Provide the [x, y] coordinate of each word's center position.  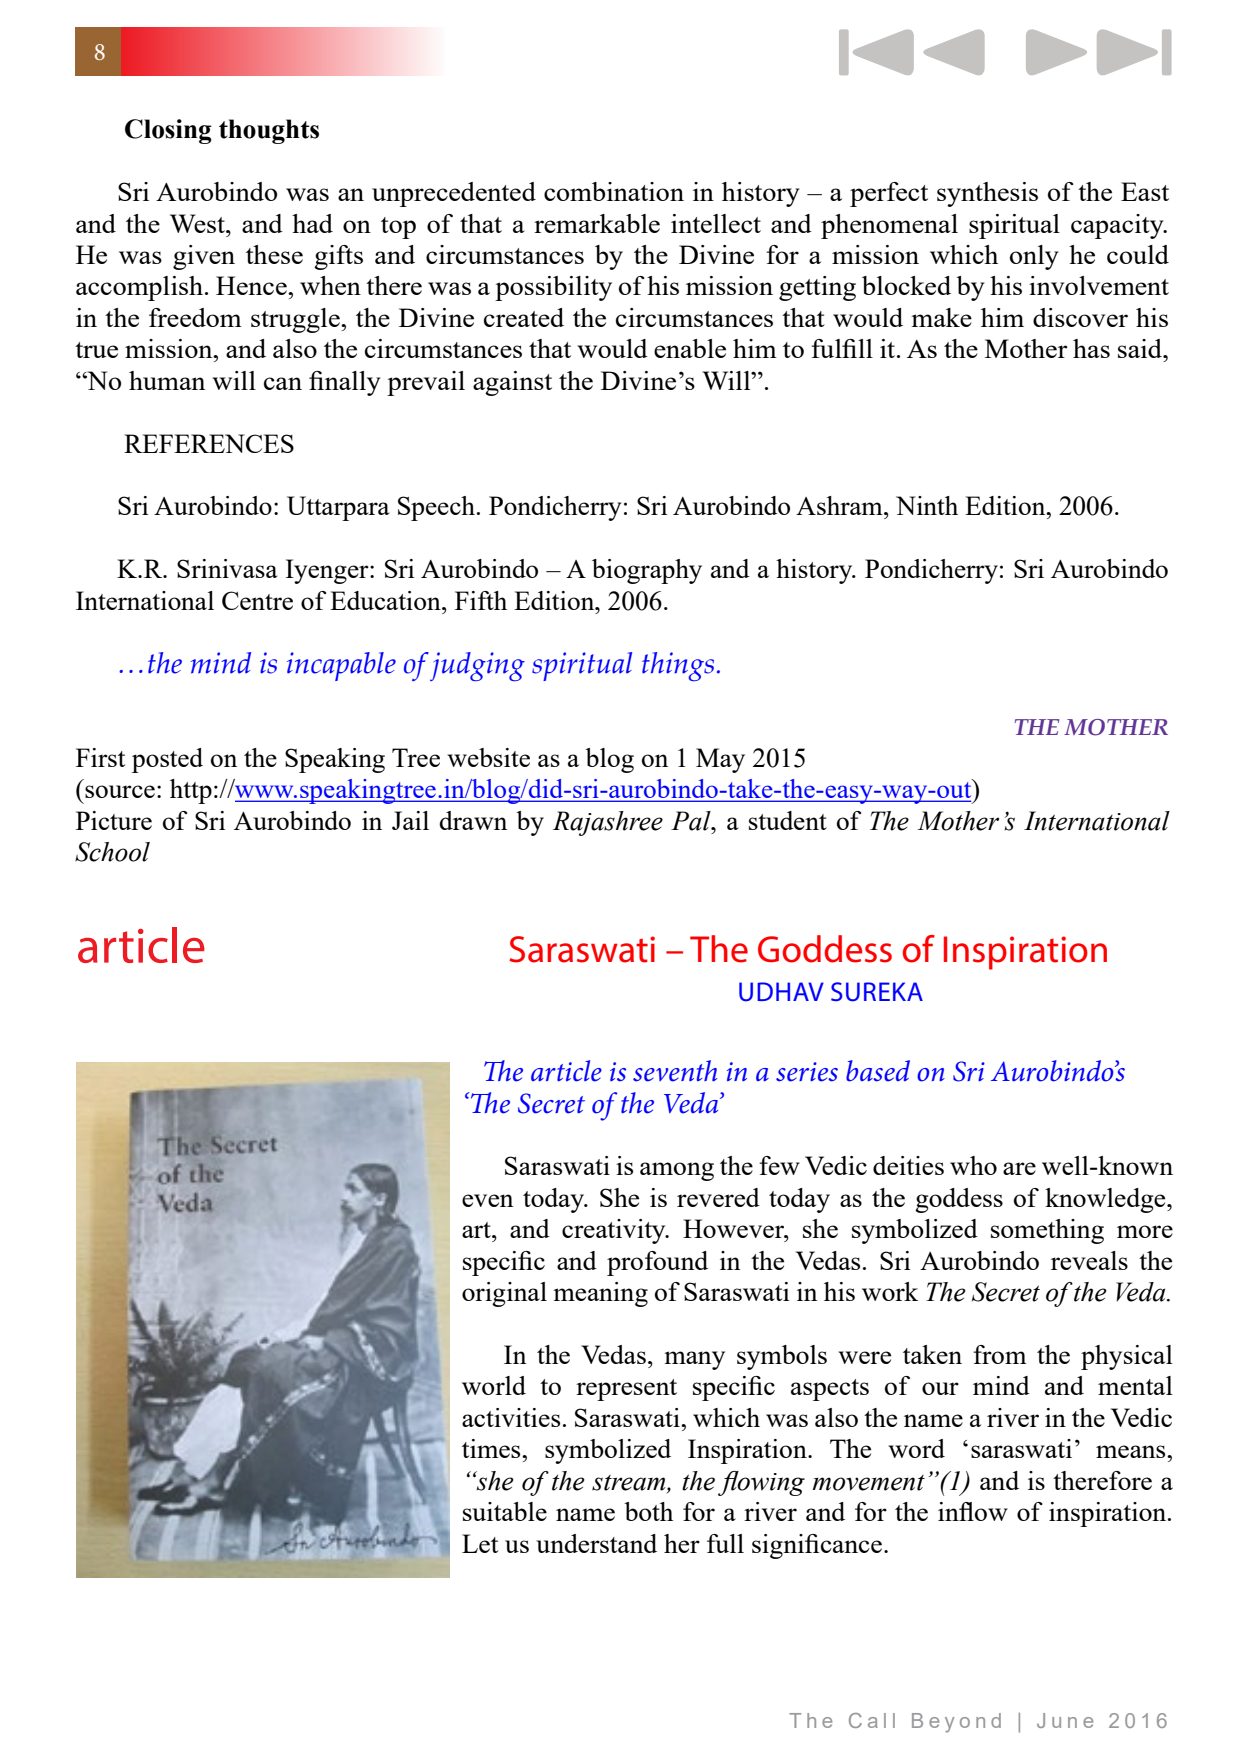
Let [480, 1543]
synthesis [987, 194]
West [198, 223]
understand [596, 1543]
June [1065, 1720]
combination [614, 191]
